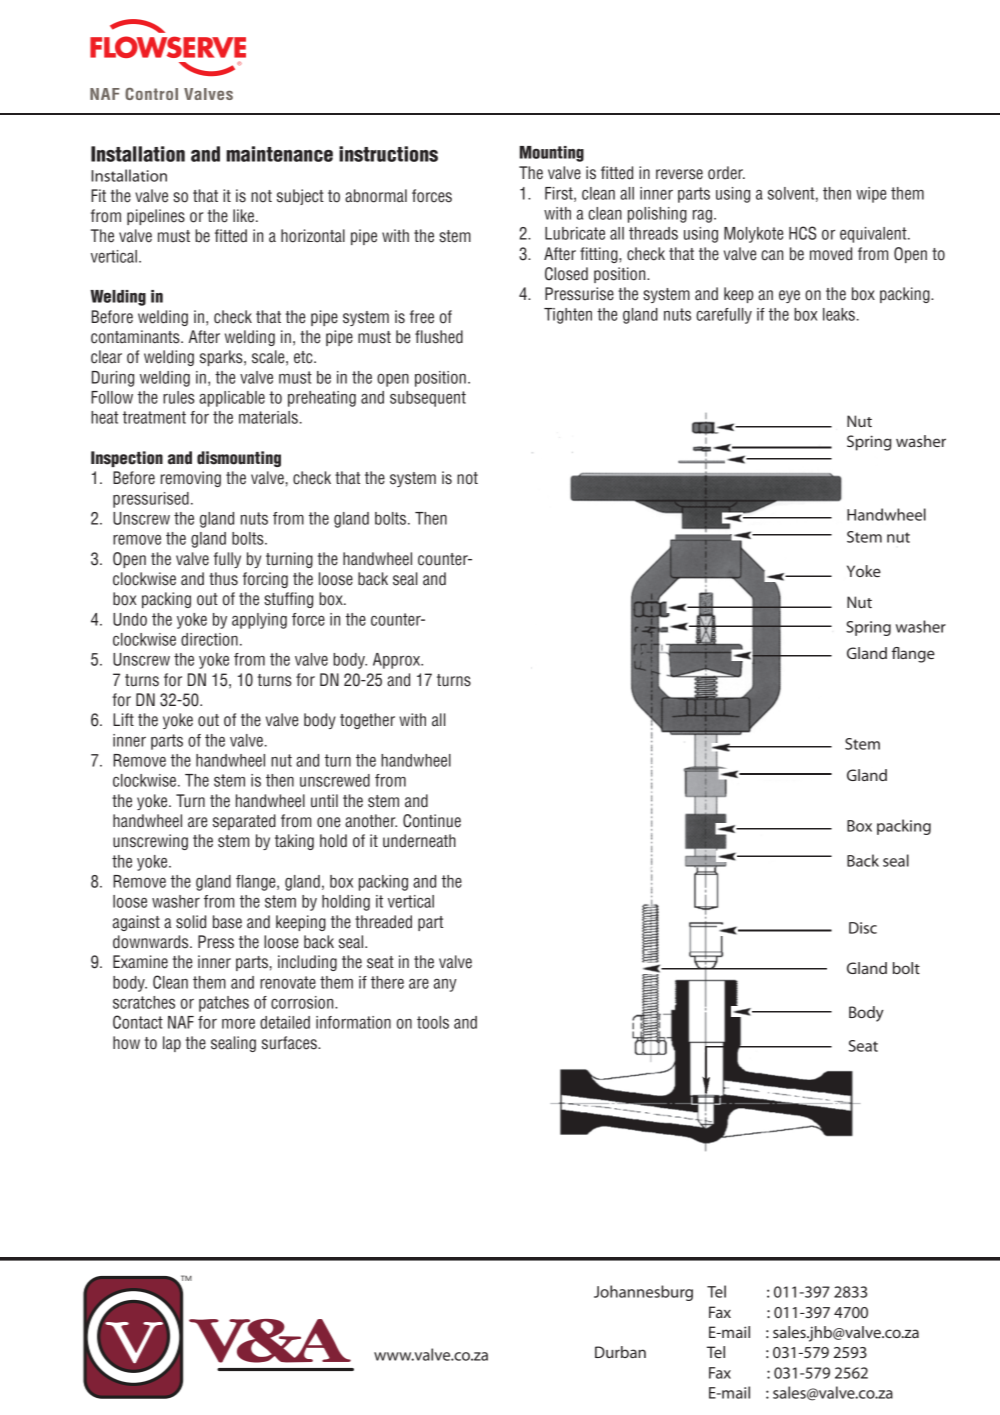 The width and height of the screenshot is (1000, 1415). Describe the element at coordinates (191, 922) in the screenshot. I see `solid` at that location.
